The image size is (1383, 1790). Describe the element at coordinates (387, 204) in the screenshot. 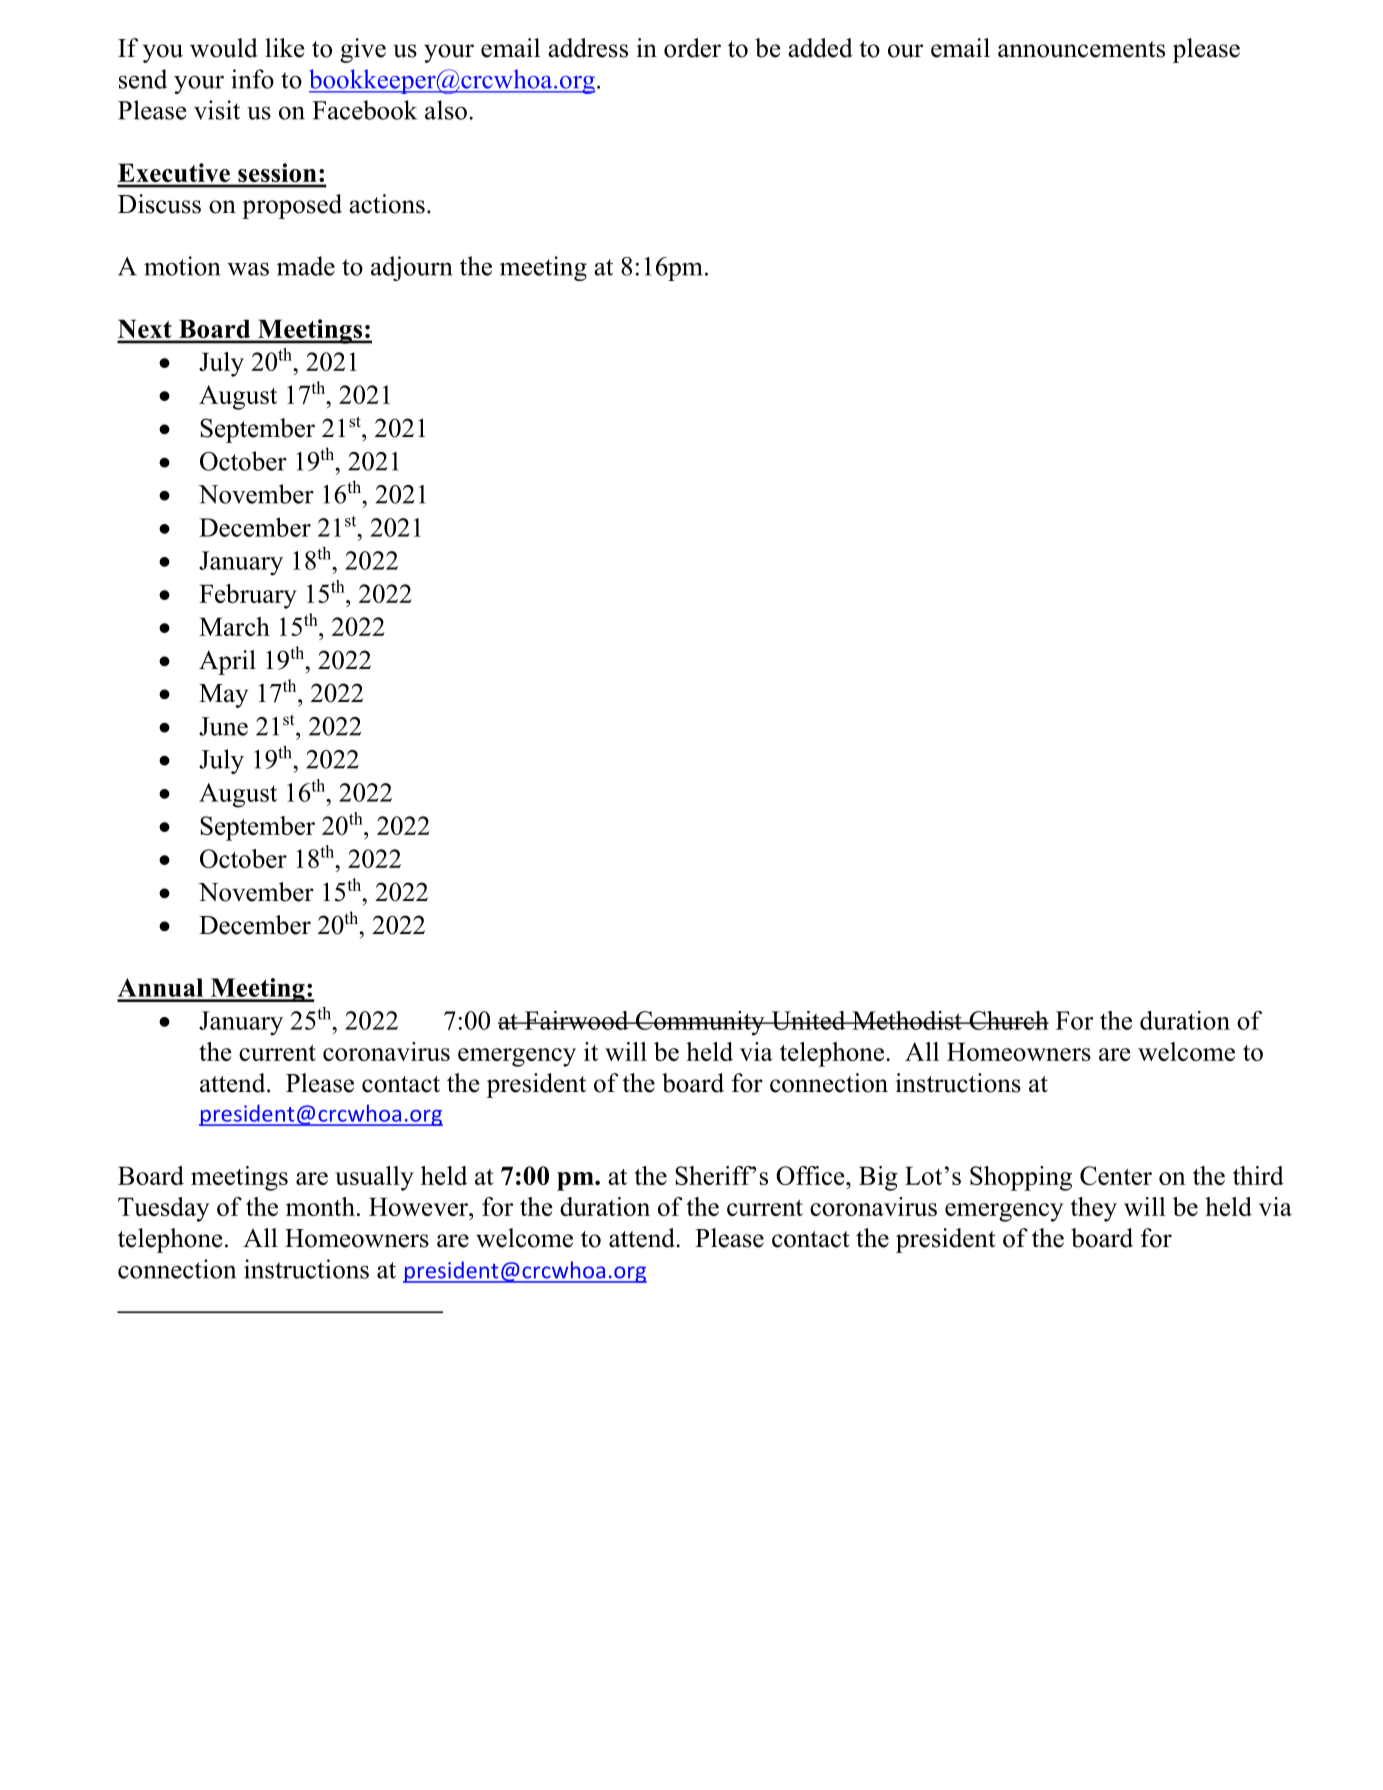

I see `actions` at that location.
